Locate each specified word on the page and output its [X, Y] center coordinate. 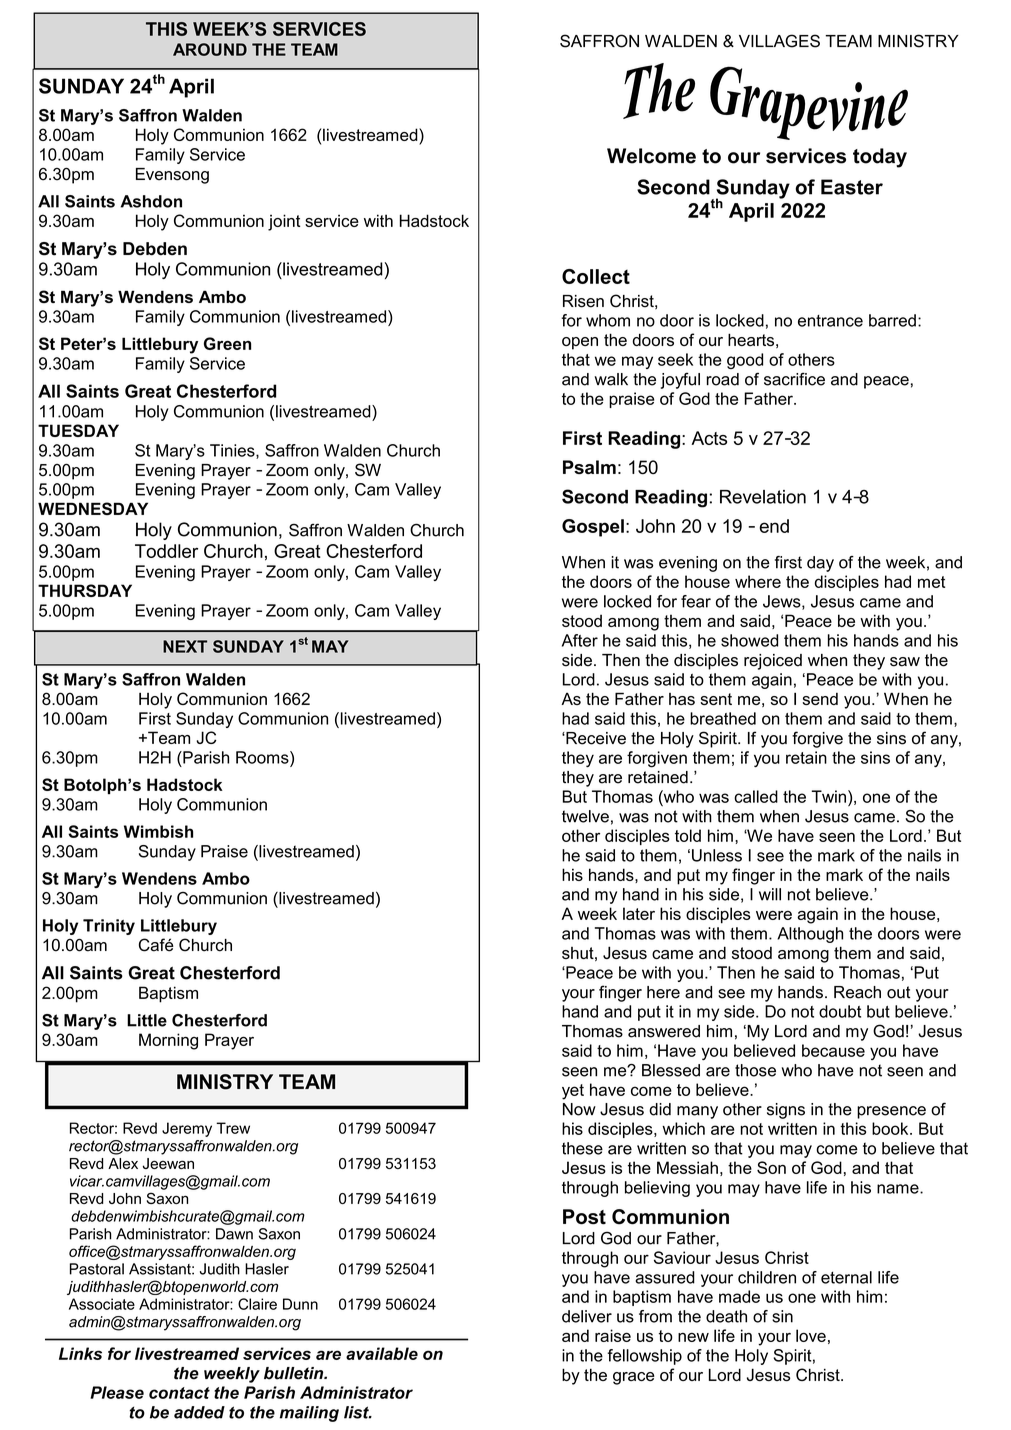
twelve [585, 816]
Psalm [589, 467]
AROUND [210, 49]
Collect [596, 276]
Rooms [263, 757]
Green [227, 343]
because [833, 1050]
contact [179, 1393]
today [880, 158]
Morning [168, 1041]
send [820, 699]
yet [573, 1092]
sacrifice [794, 379]
